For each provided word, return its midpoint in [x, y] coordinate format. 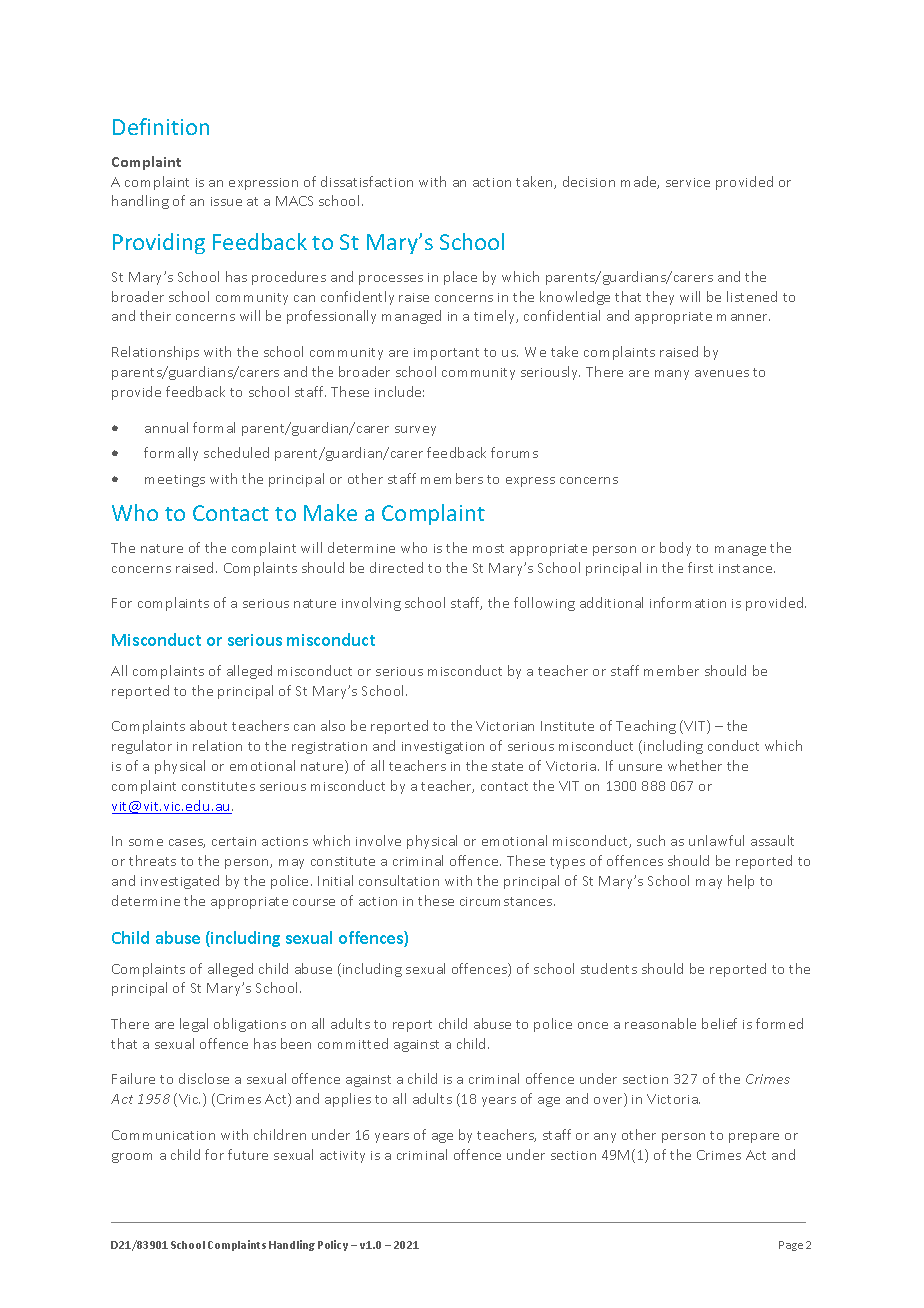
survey [415, 431]
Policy [333, 1245]
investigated [180, 882]
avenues [722, 373]
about [208, 725]
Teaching [646, 727]
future [248, 1154]
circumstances [507, 901]
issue [226, 201]
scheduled [236, 452]
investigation [443, 748]
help [741, 882]
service [688, 182]
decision [589, 181]
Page [791, 1246]
